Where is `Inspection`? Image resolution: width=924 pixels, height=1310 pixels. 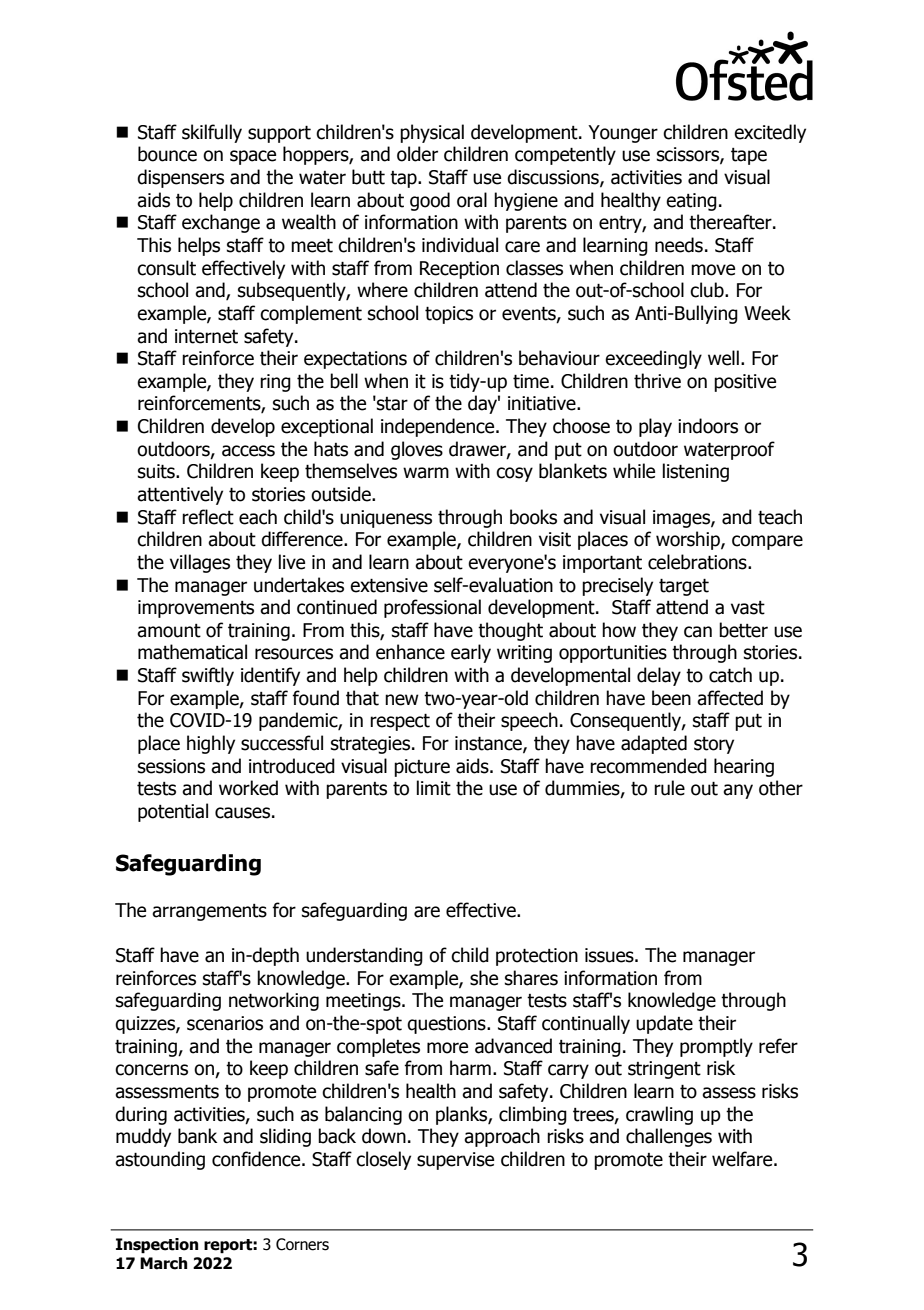 Inspection is located at coordinates (157, 1246).
